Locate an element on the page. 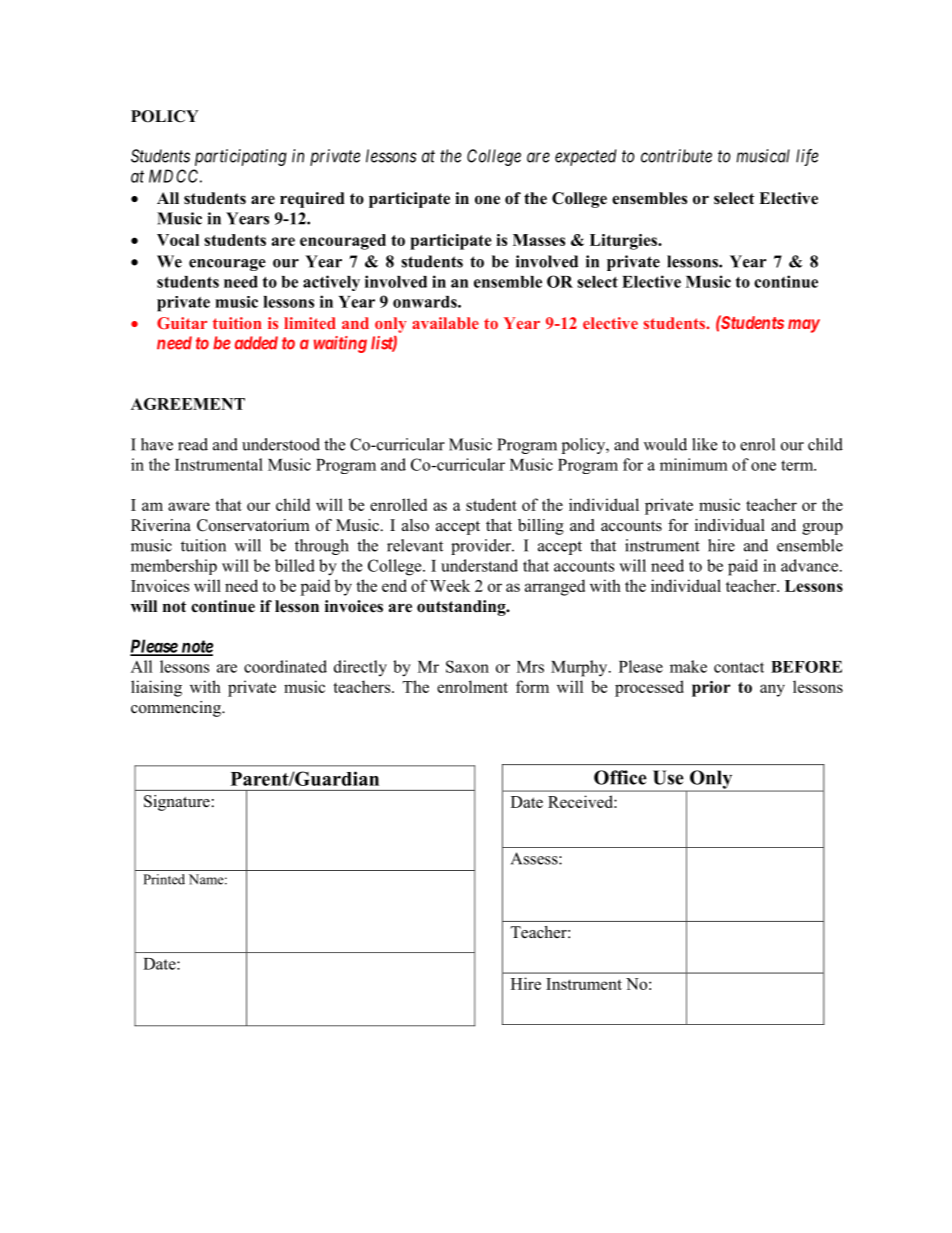  like is located at coordinates (704, 444).
